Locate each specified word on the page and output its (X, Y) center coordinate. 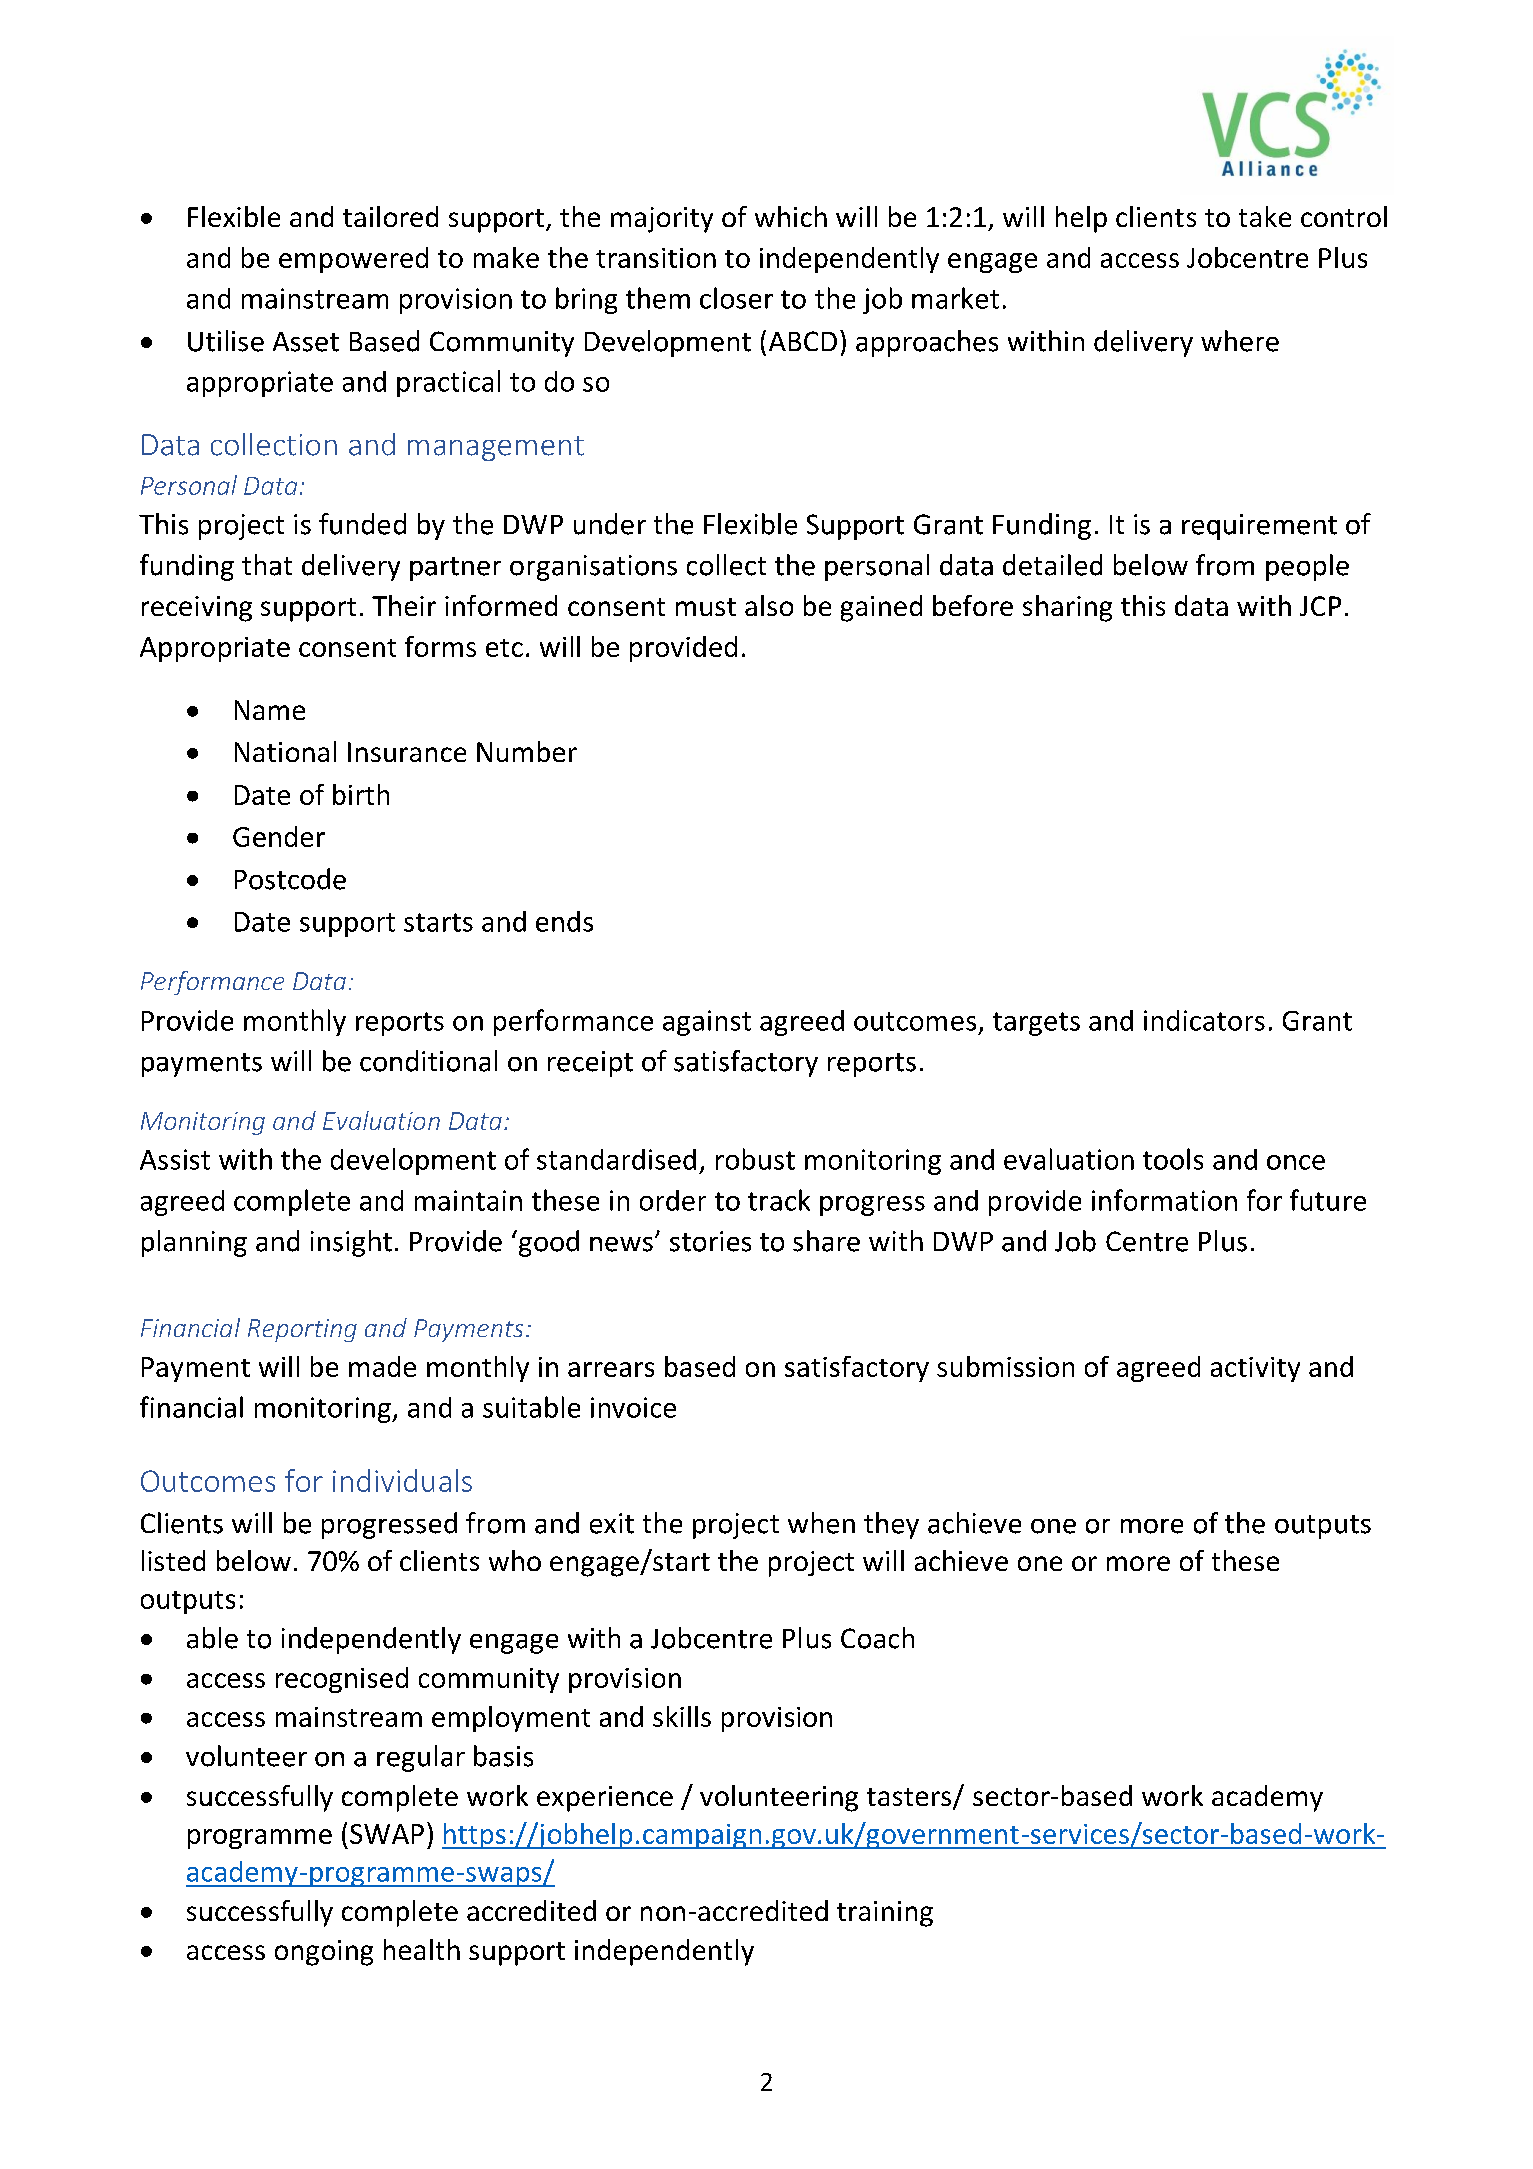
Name (270, 710)
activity (1255, 1369)
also (769, 605)
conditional (428, 1061)
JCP (1320, 606)
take (1265, 216)
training (885, 1914)
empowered (353, 260)
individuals (402, 1480)
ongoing (324, 1953)
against (707, 1023)
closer (736, 298)
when (821, 1523)
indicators (1204, 1020)
